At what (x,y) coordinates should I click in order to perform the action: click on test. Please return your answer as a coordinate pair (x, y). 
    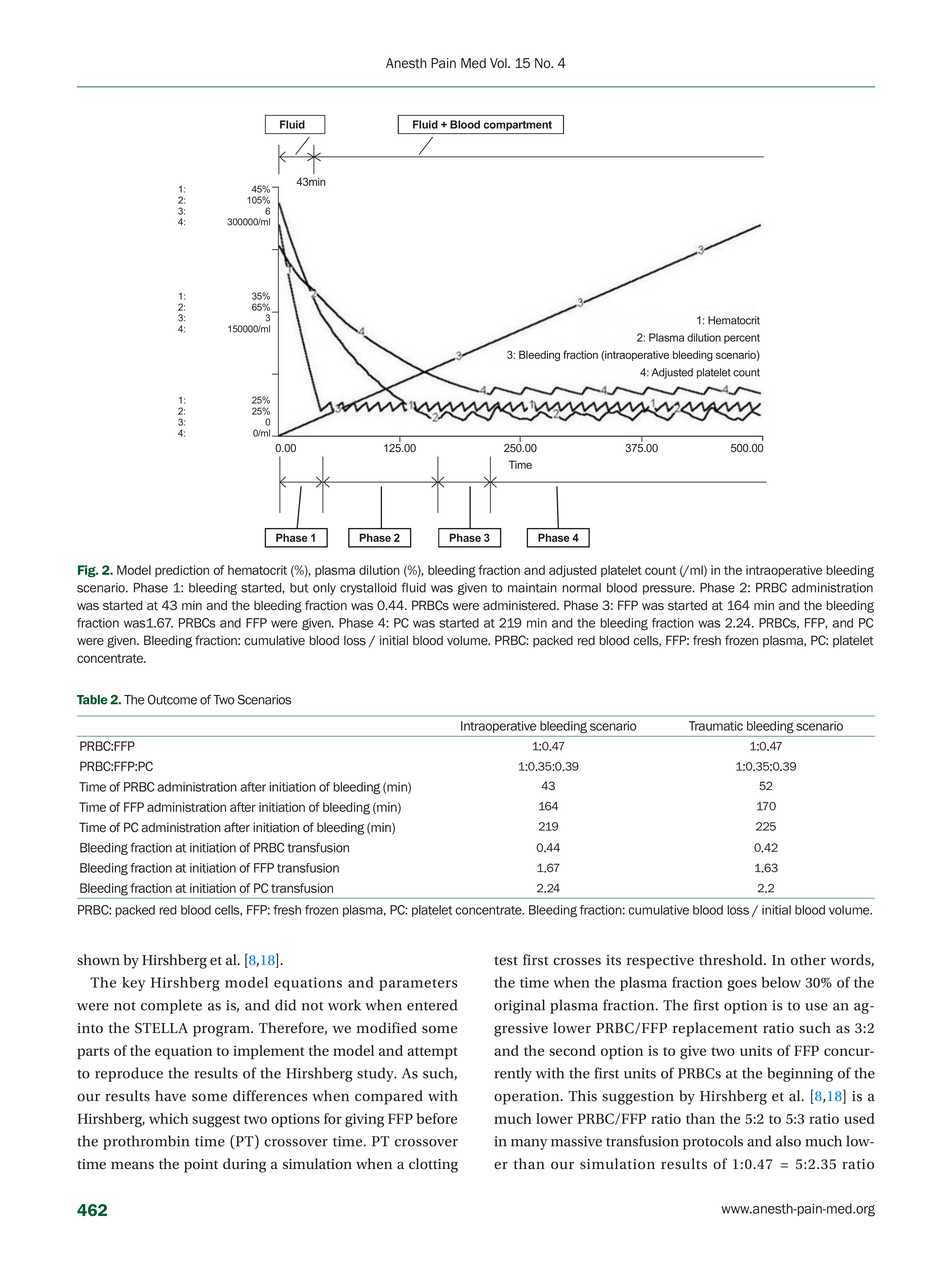
    Looking at the image, I should click on (506, 961).
